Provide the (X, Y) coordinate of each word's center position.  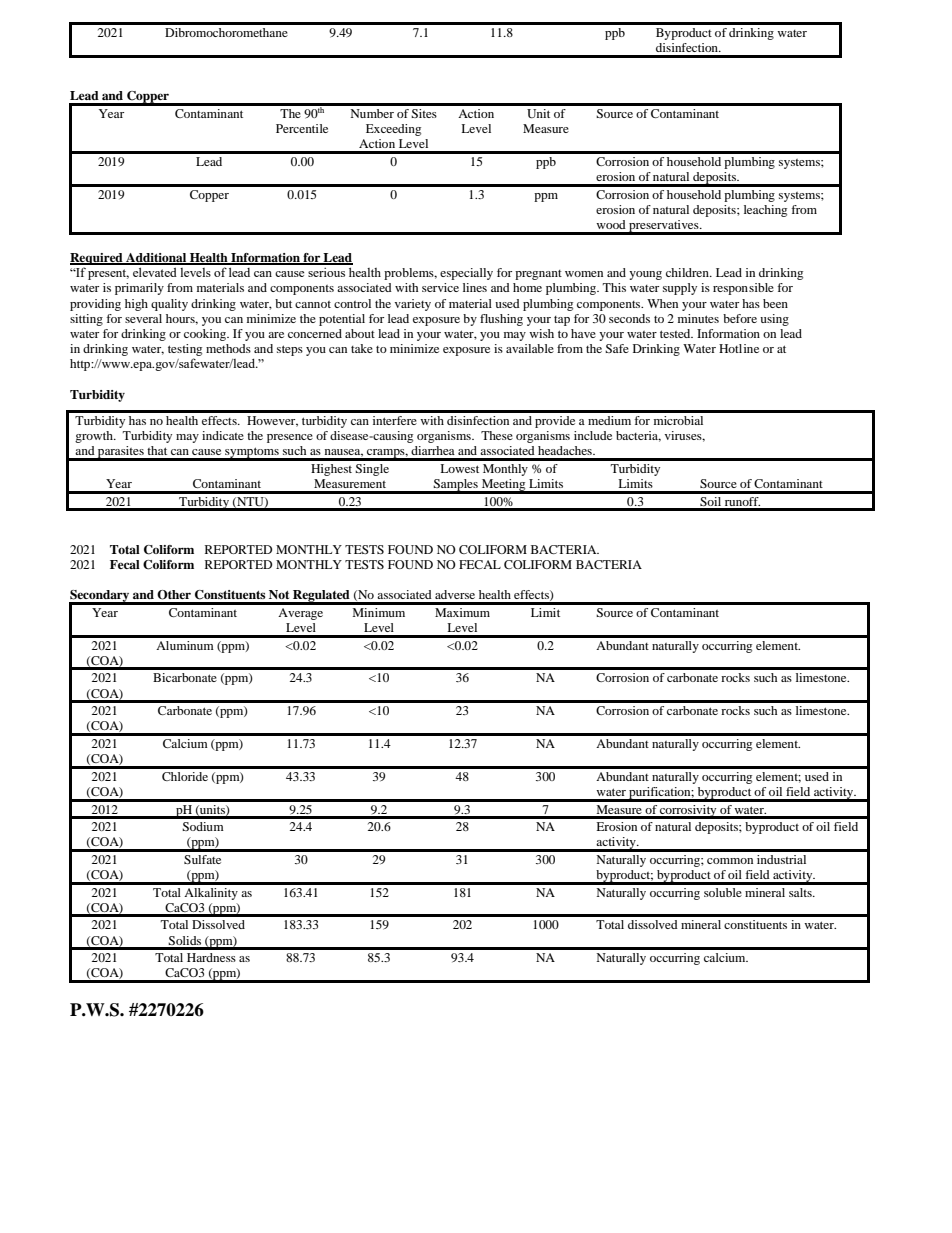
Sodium (203, 826)
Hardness (211, 957)
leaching (765, 211)
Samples (456, 486)
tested (676, 333)
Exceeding (393, 130)
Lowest (459, 468)
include (593, 435)
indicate (223, 435)
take (362, 348)
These (497, 435)
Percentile (302, 128)
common (730, 861)
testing (185, 351)
